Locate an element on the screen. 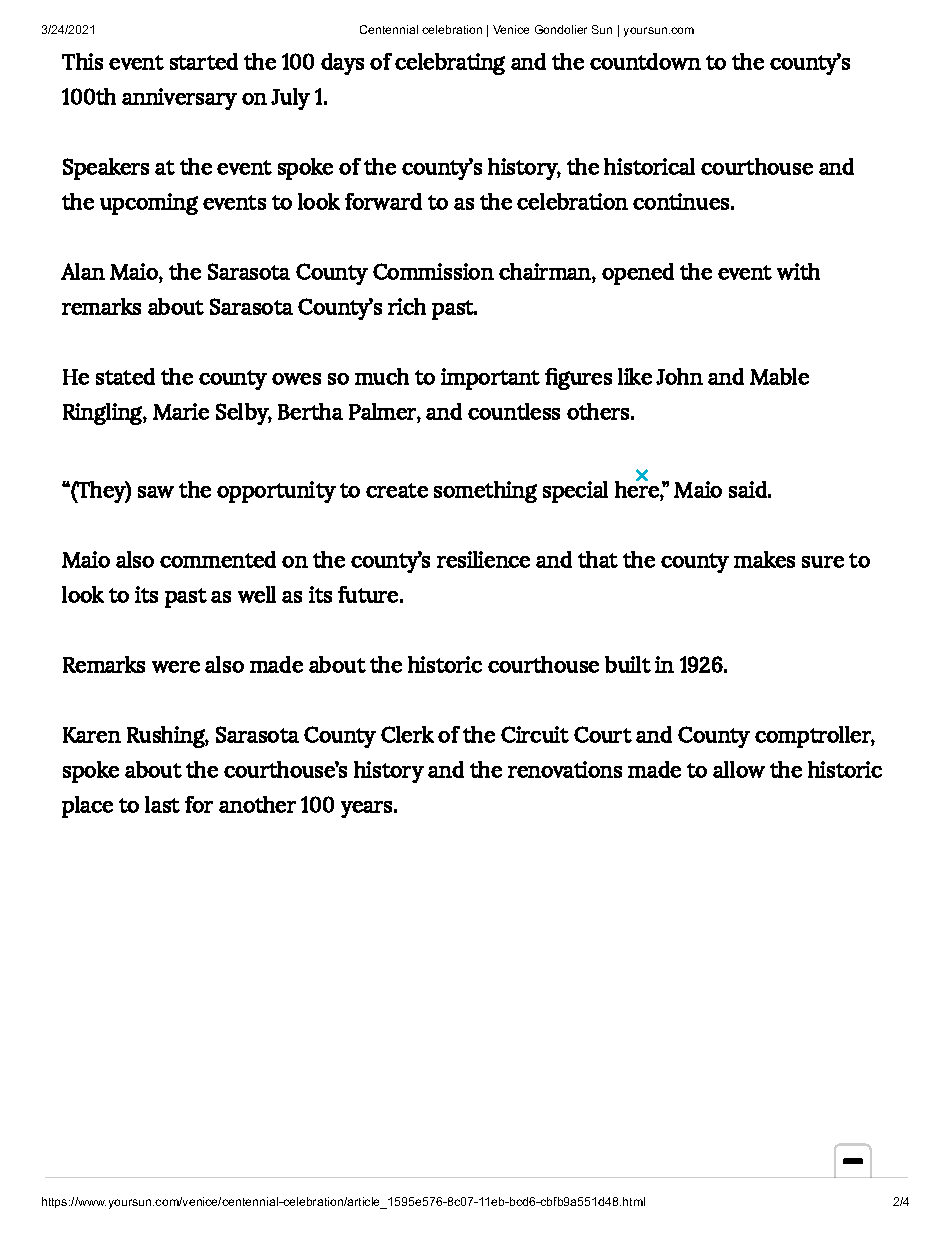 This screenshot has height=1233, width=952. Clerk is located at coordinates (407, 734).
